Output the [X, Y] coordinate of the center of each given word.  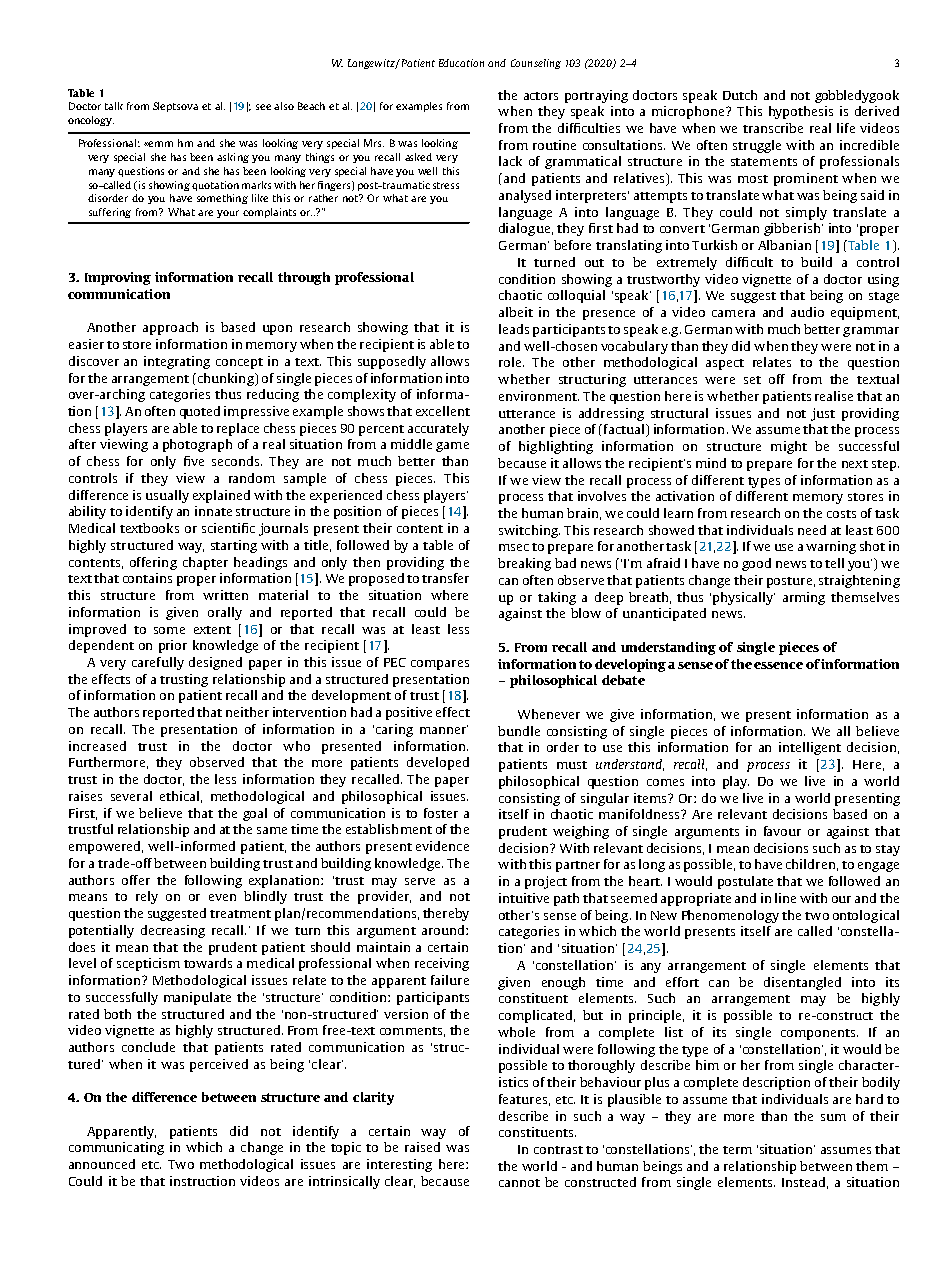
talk [114, 106]
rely [147, 897]
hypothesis [801, 112]
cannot [519, 1183]
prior [173, 646]
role [511, 362]
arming [804, 598]
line [785, 898]
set [752, 380]
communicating [116, 1148]
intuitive [524, 898]
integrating [177, 362]
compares [440, 665]
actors [541, 96]
